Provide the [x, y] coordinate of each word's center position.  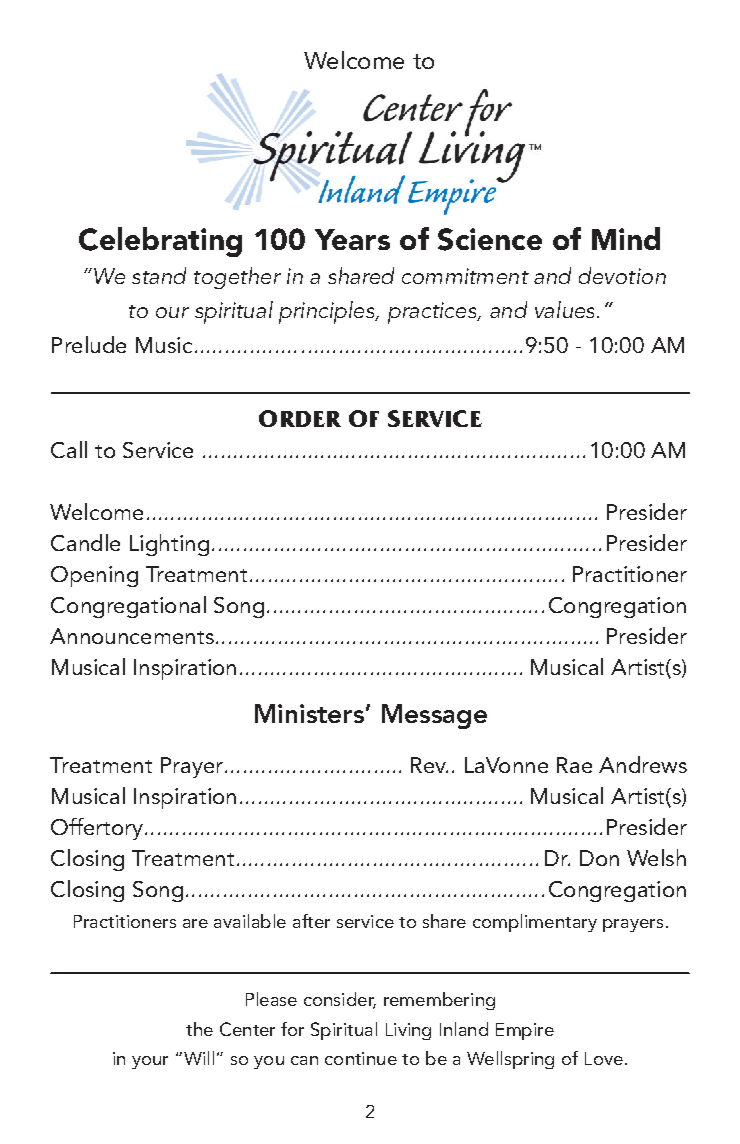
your [150, 1062]
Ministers [309, 713]
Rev [429, 765]
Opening [94, 576]
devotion [622, 275]
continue [361, 1058]
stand [159, 275]
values [566, 309]
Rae [574, 765]
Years [352, 239]
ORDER [300, 418]
